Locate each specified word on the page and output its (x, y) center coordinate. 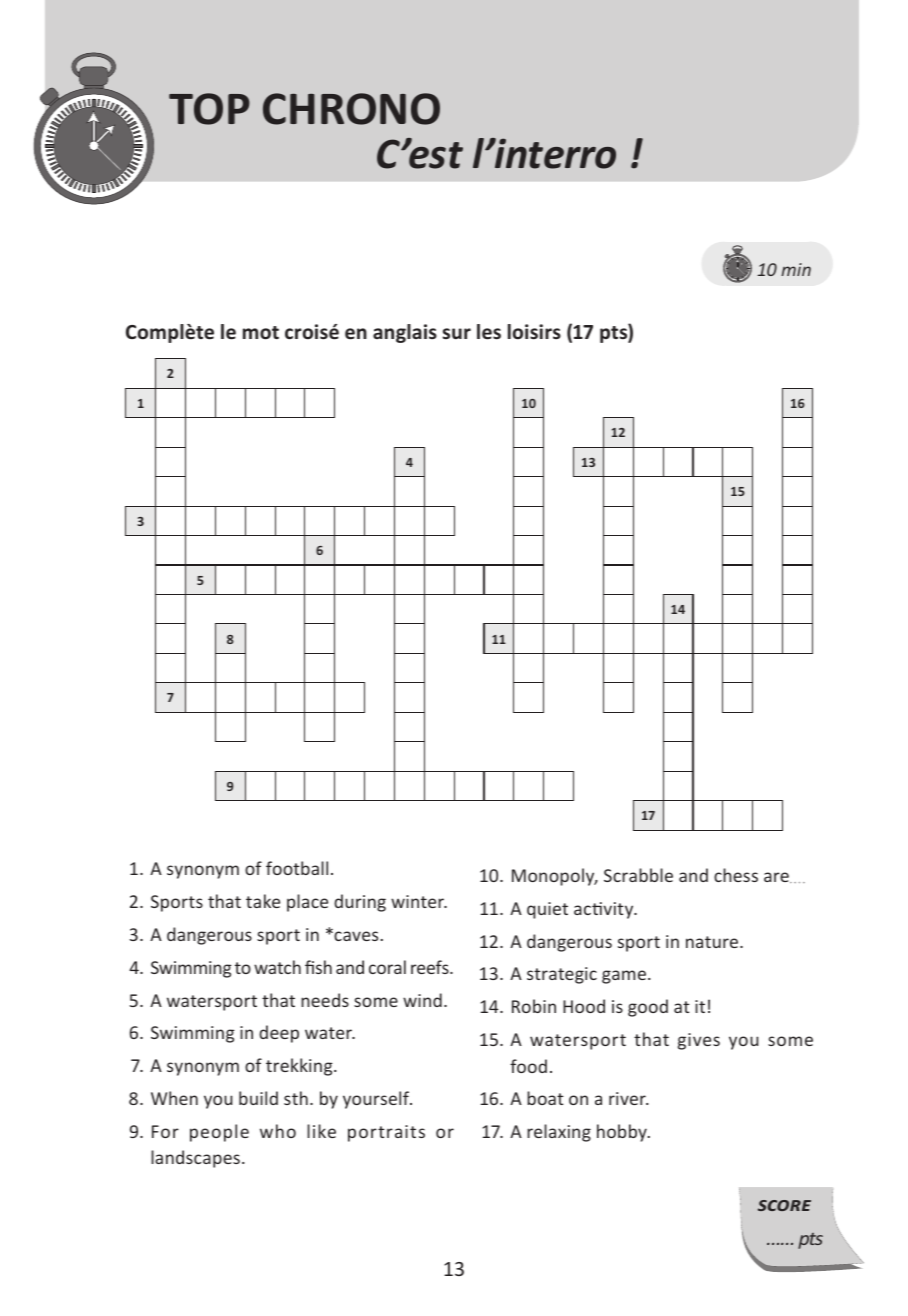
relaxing (559, 1133)
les (489, 332)
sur (457, 334)
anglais (405, 333)
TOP (209, 109)
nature (713, 942)
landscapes (195, 1159)
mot (261, 333)
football (297, 868)
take (263, 901)
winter (418, 901)
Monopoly (554, 877)
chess (736, 875)
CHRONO (351, 109)
